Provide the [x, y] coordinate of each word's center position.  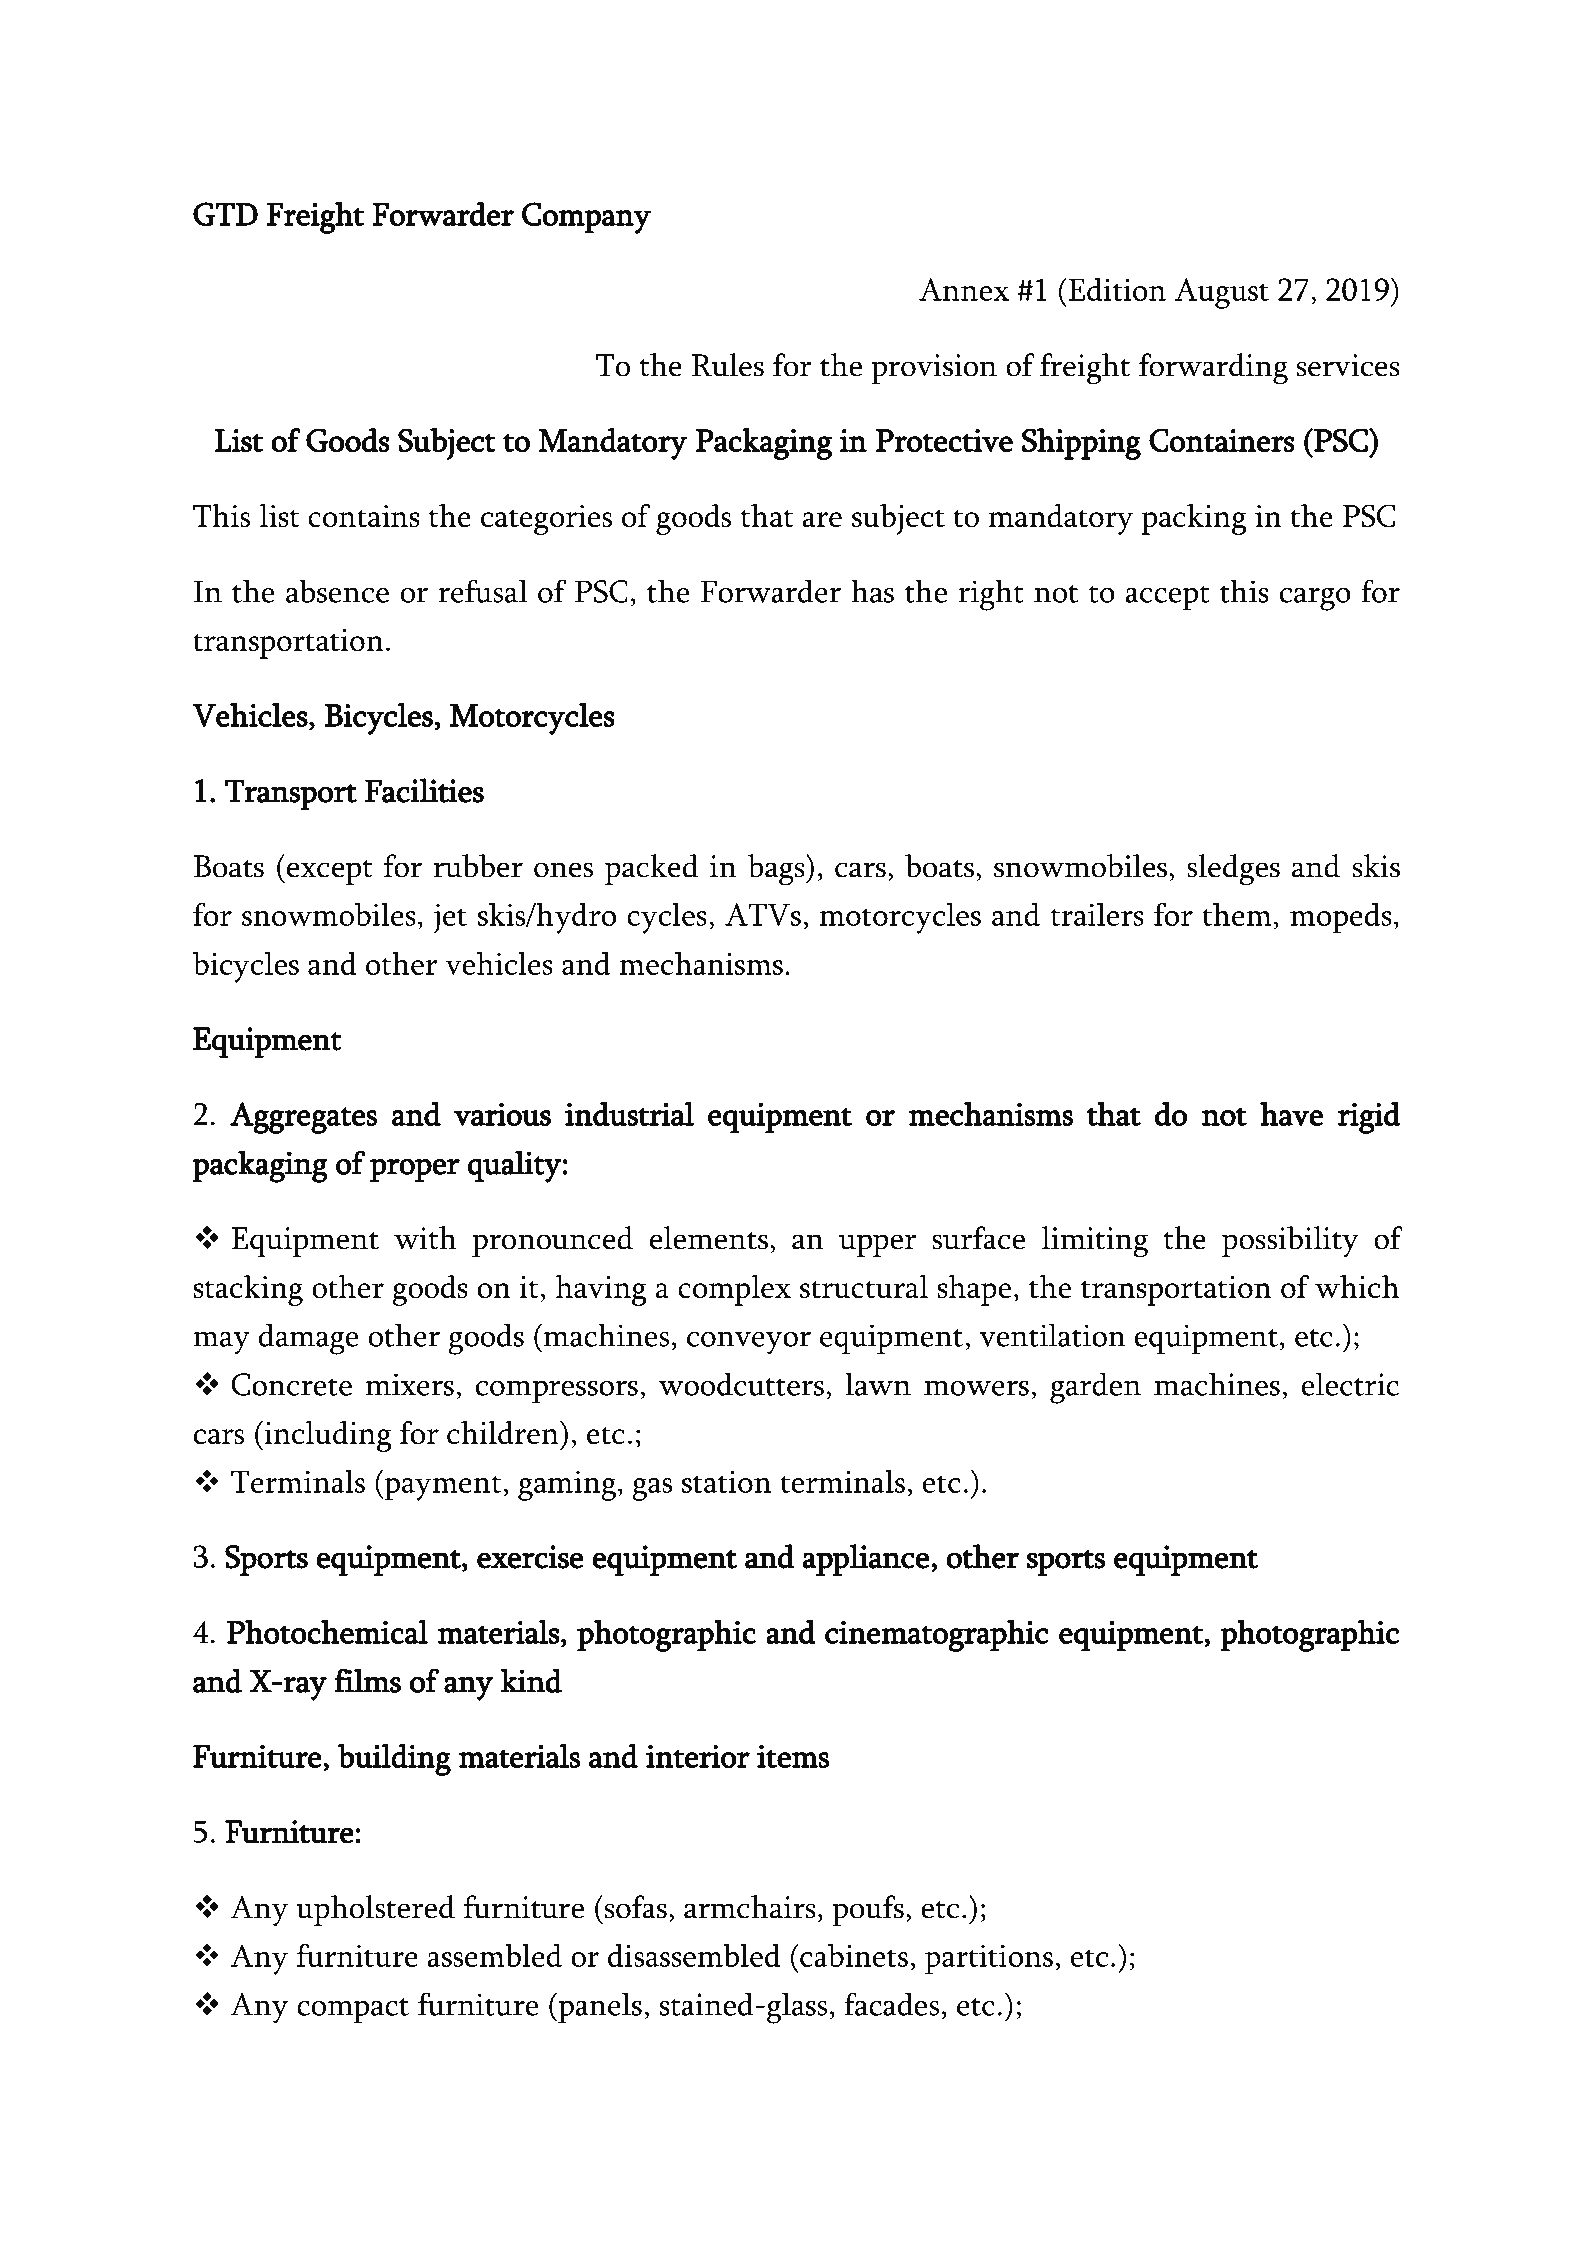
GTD [225, 214]
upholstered [375, 1910]
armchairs [750, 1907]
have [1291, 1114]
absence [337, 591]
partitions [989, 1960]
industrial [629, 1114]
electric [1350, 1384]
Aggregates [304, 1118]
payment [442, 1488]
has [872, 591]
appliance [865, 1560]
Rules [728, 365]
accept [1167, 597]
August [1222, 293]
